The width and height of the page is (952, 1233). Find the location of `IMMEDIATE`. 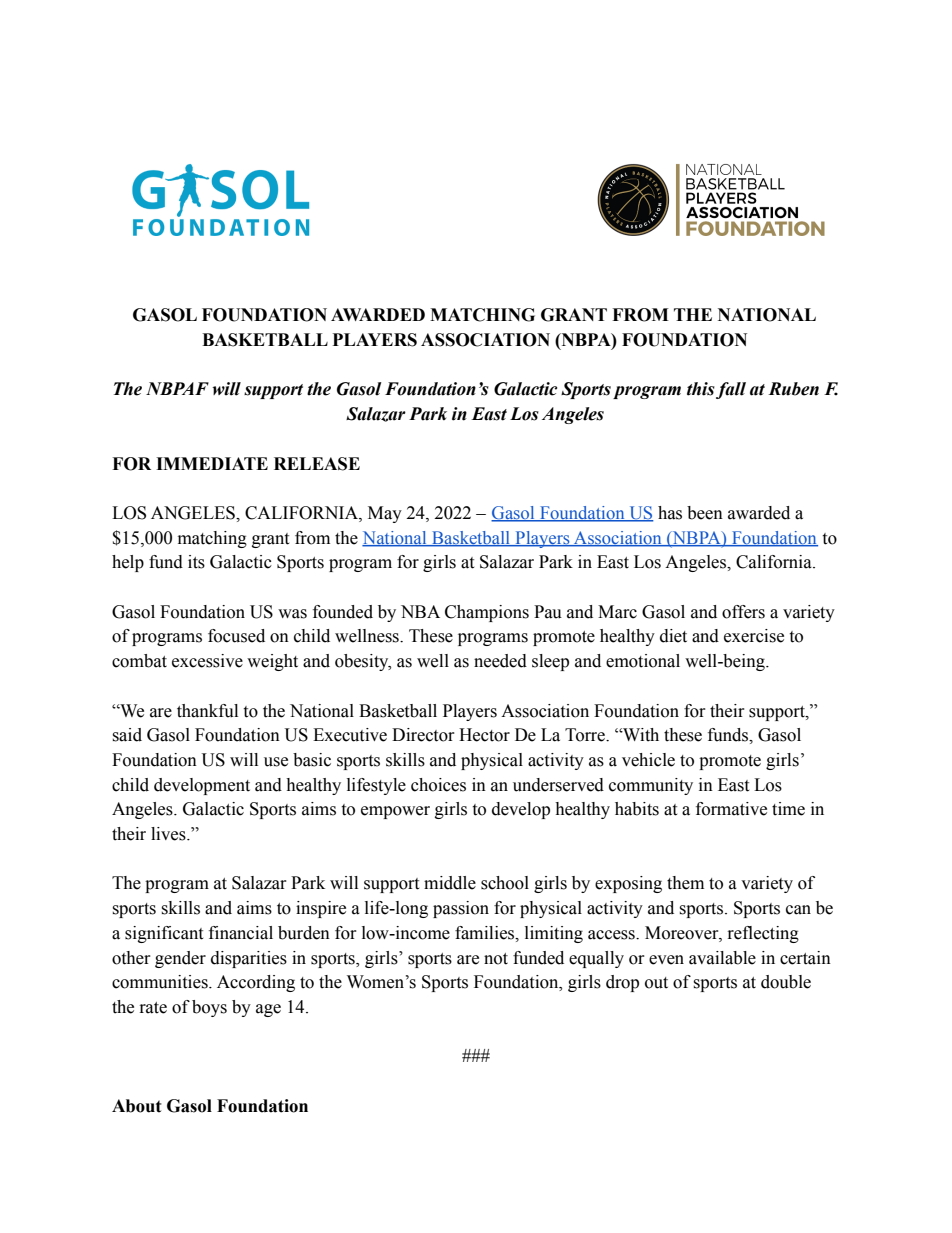

IMMEDIATE is located at coordinates (212, 463).
